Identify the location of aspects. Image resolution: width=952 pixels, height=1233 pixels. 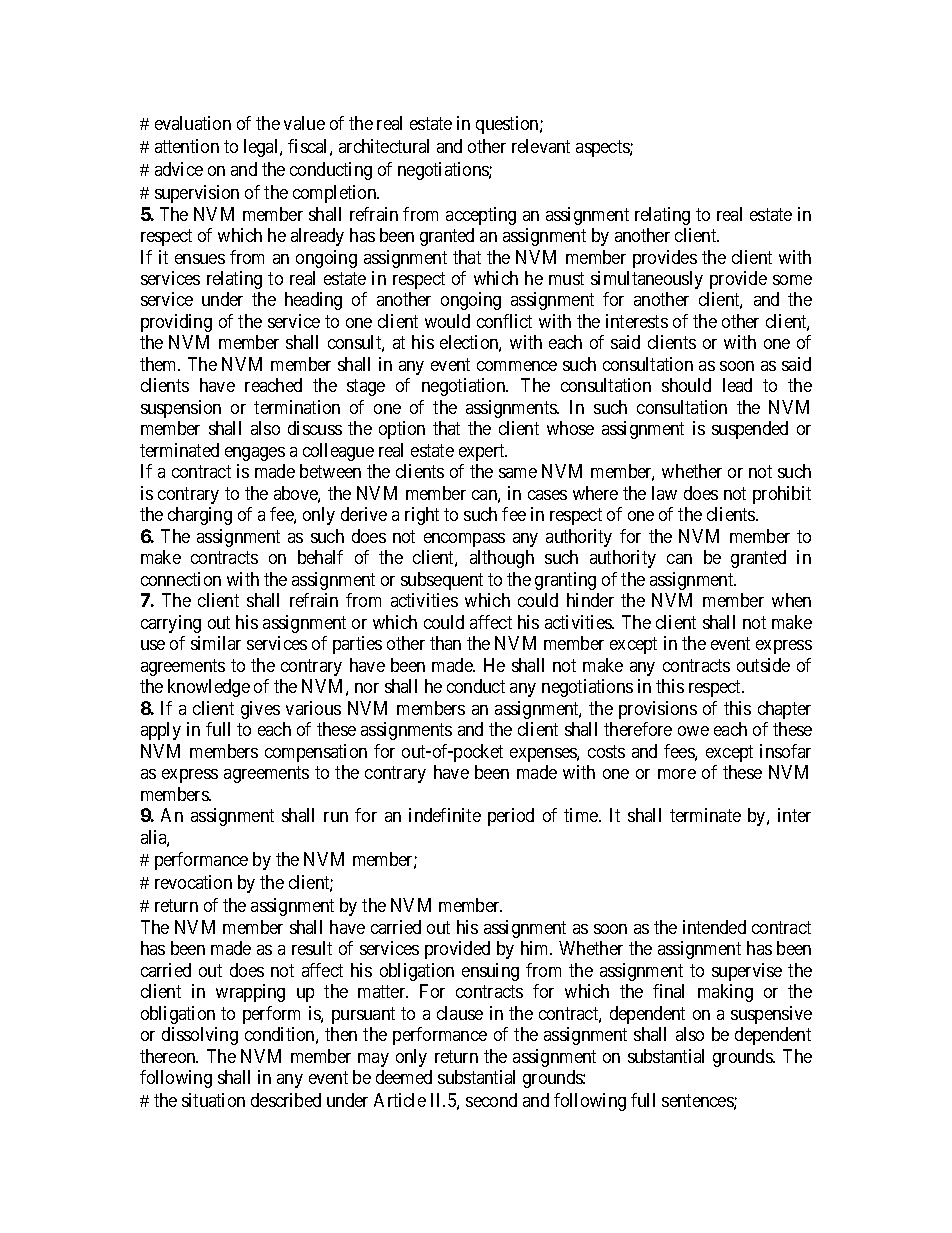
(603, 148).
